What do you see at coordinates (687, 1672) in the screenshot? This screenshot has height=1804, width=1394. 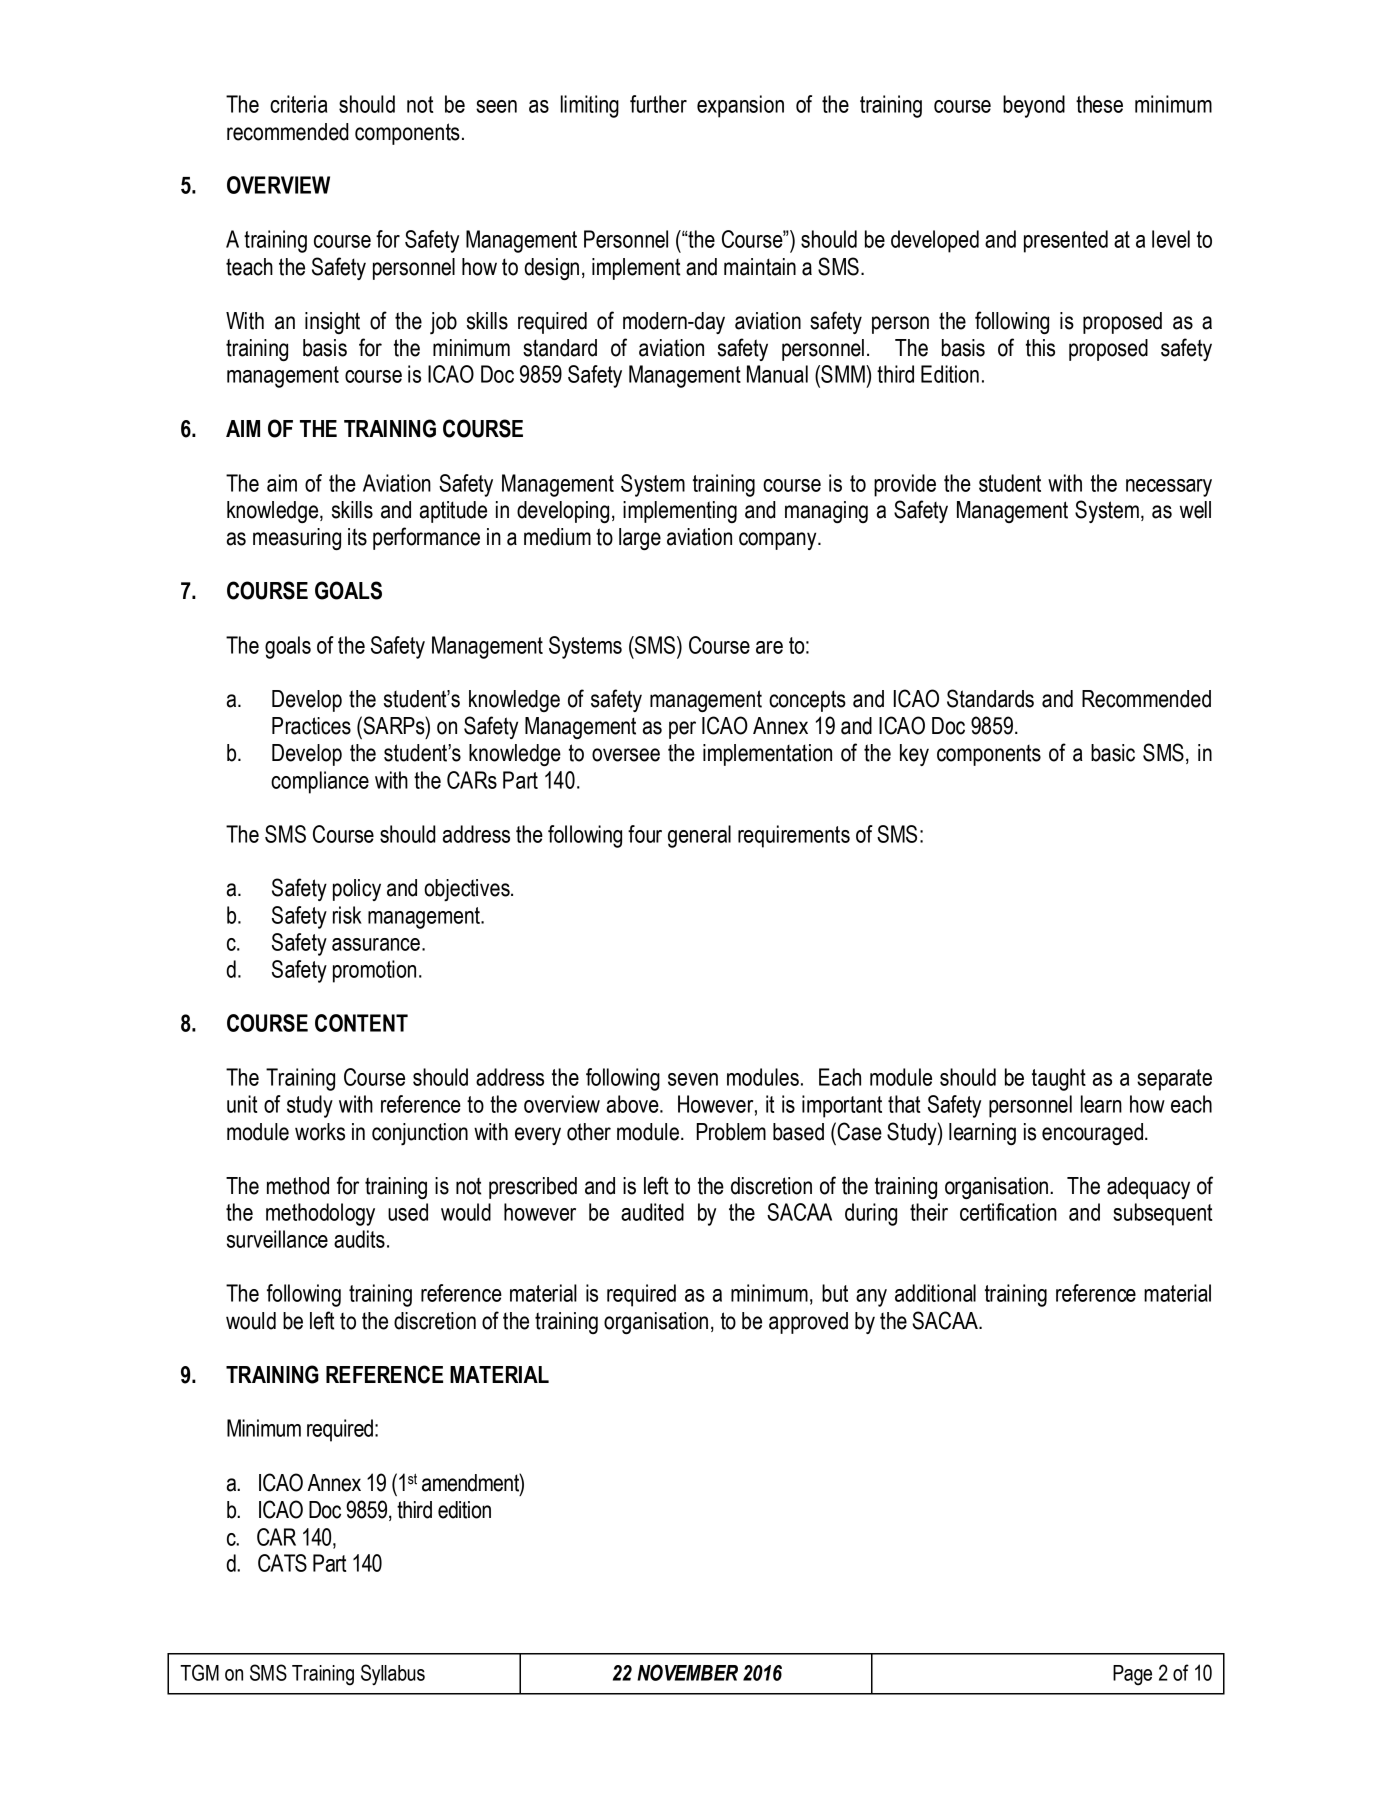 I see `NOVEMBER` at bounding box center [687, 1672].
